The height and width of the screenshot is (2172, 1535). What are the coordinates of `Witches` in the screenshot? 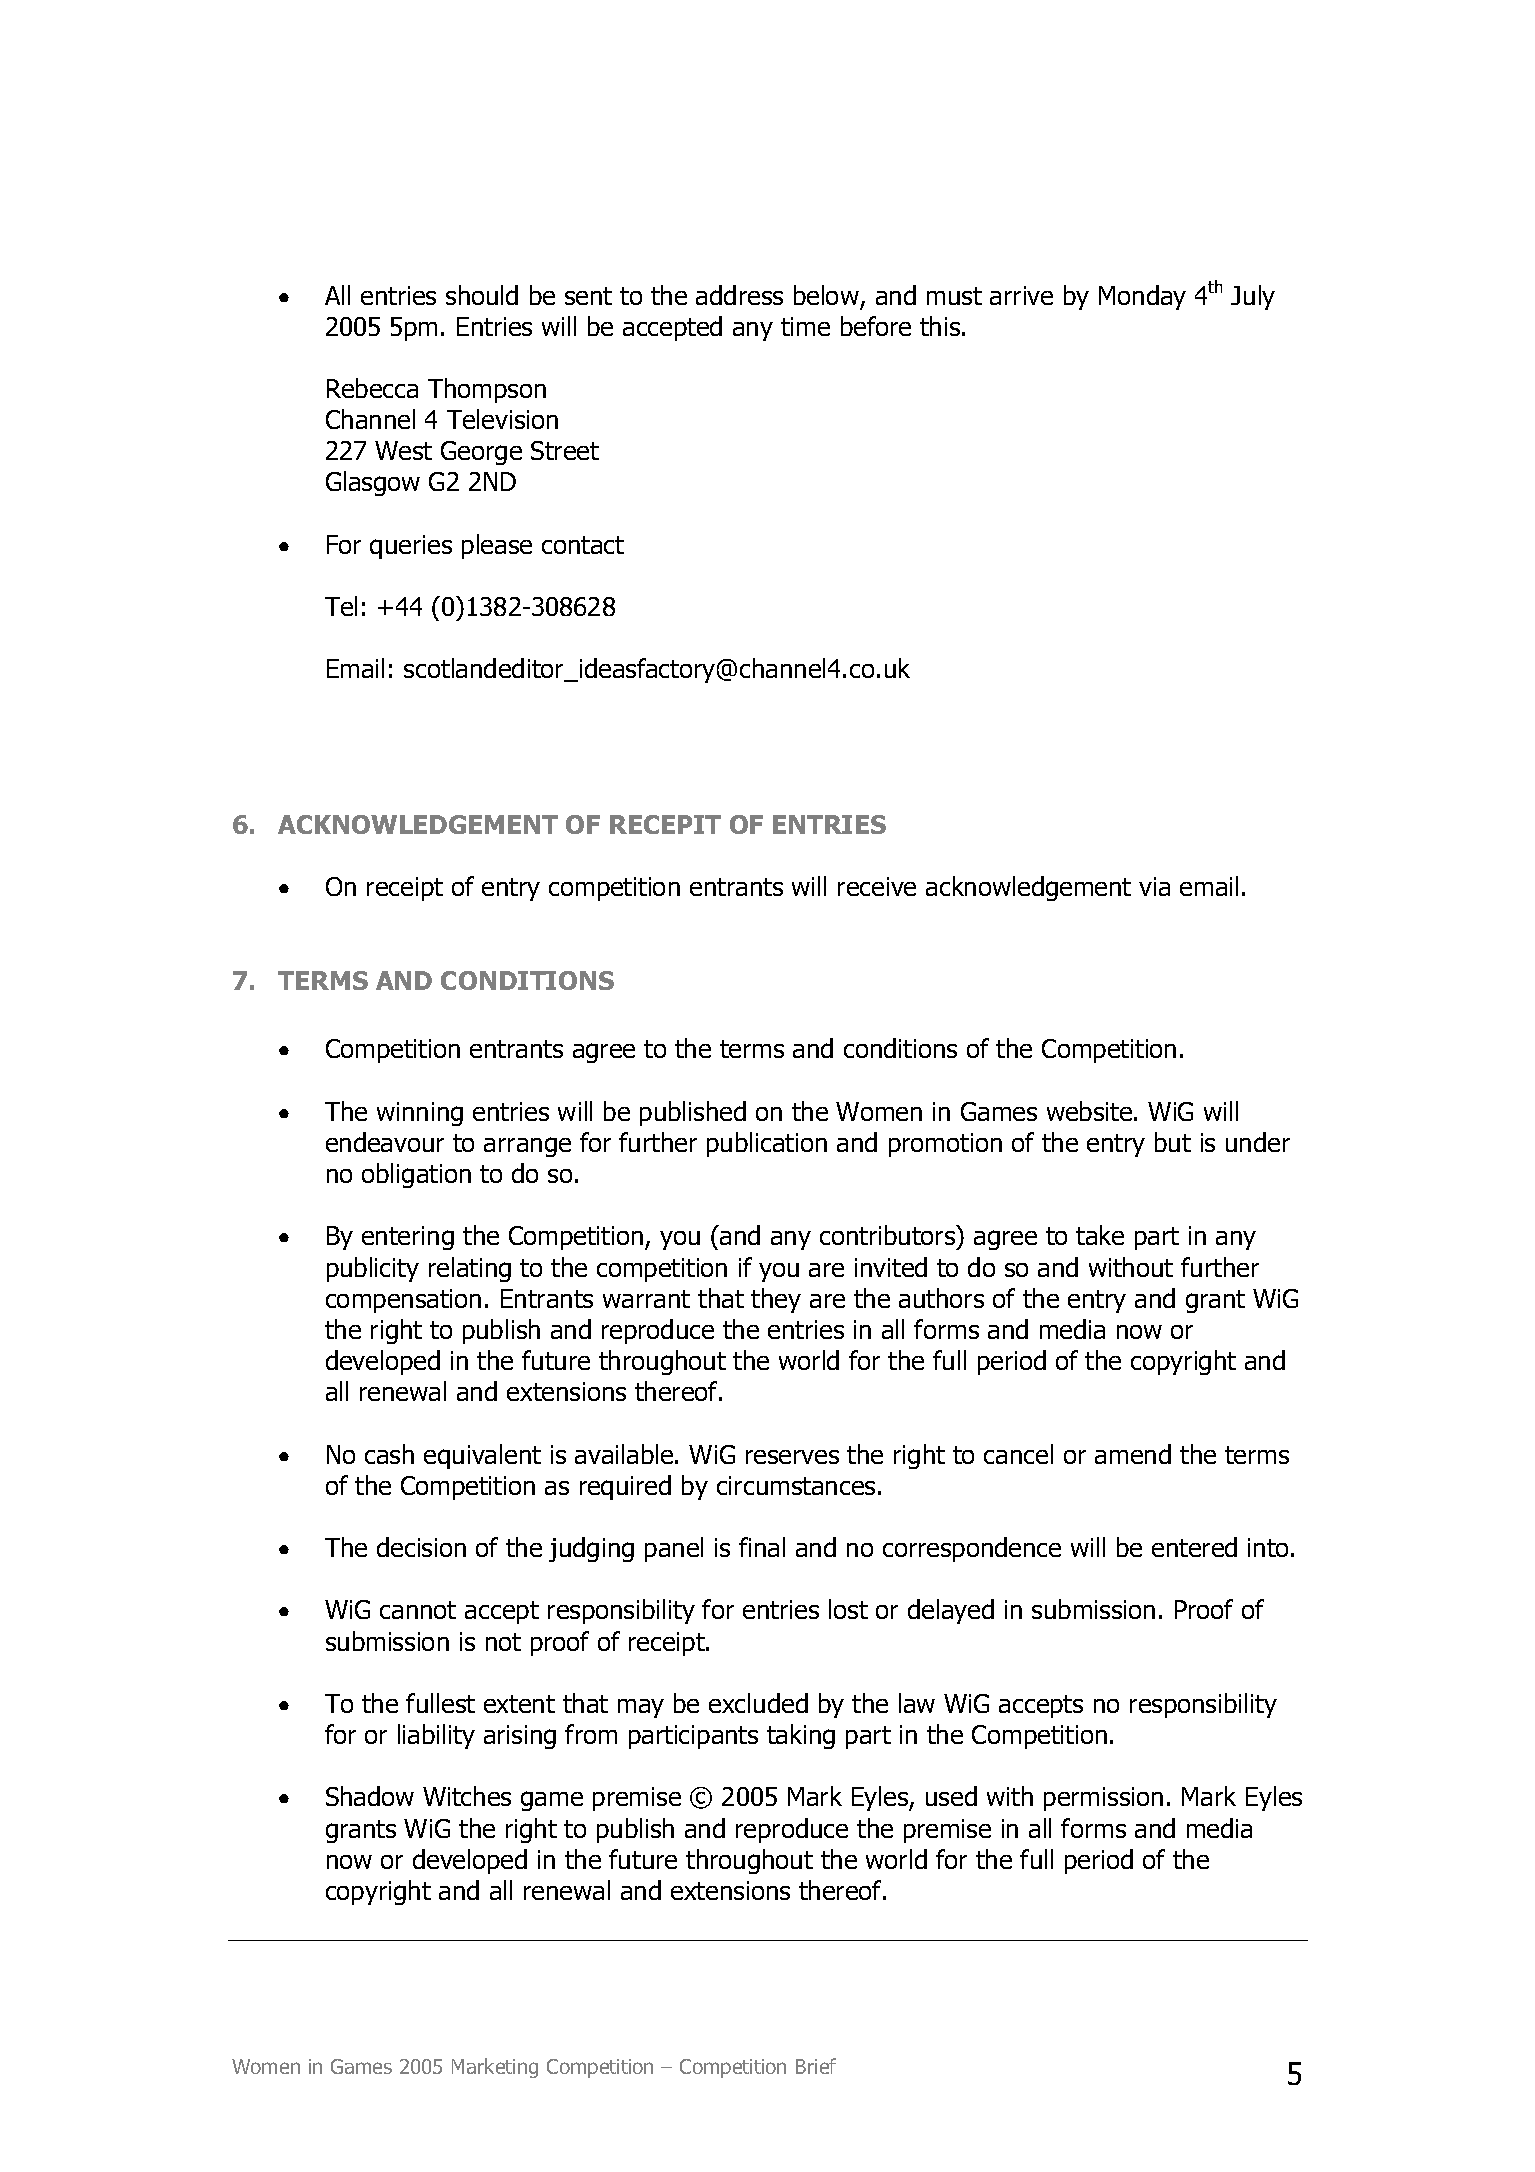 It's located at (467, 1796).
